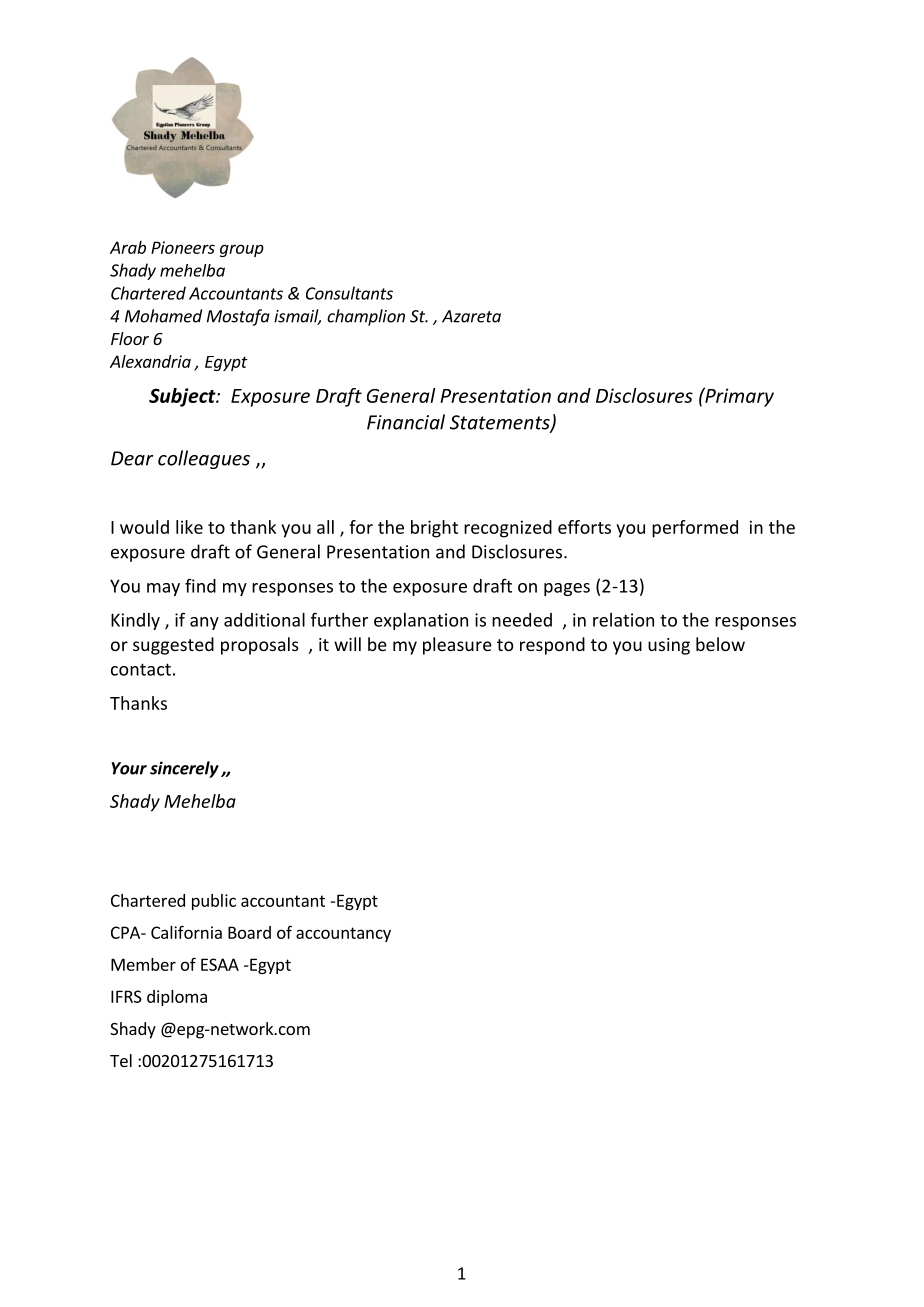 This screenshot has width=924, height=1307. I want to click on Pioneers, so click(183, 247).
